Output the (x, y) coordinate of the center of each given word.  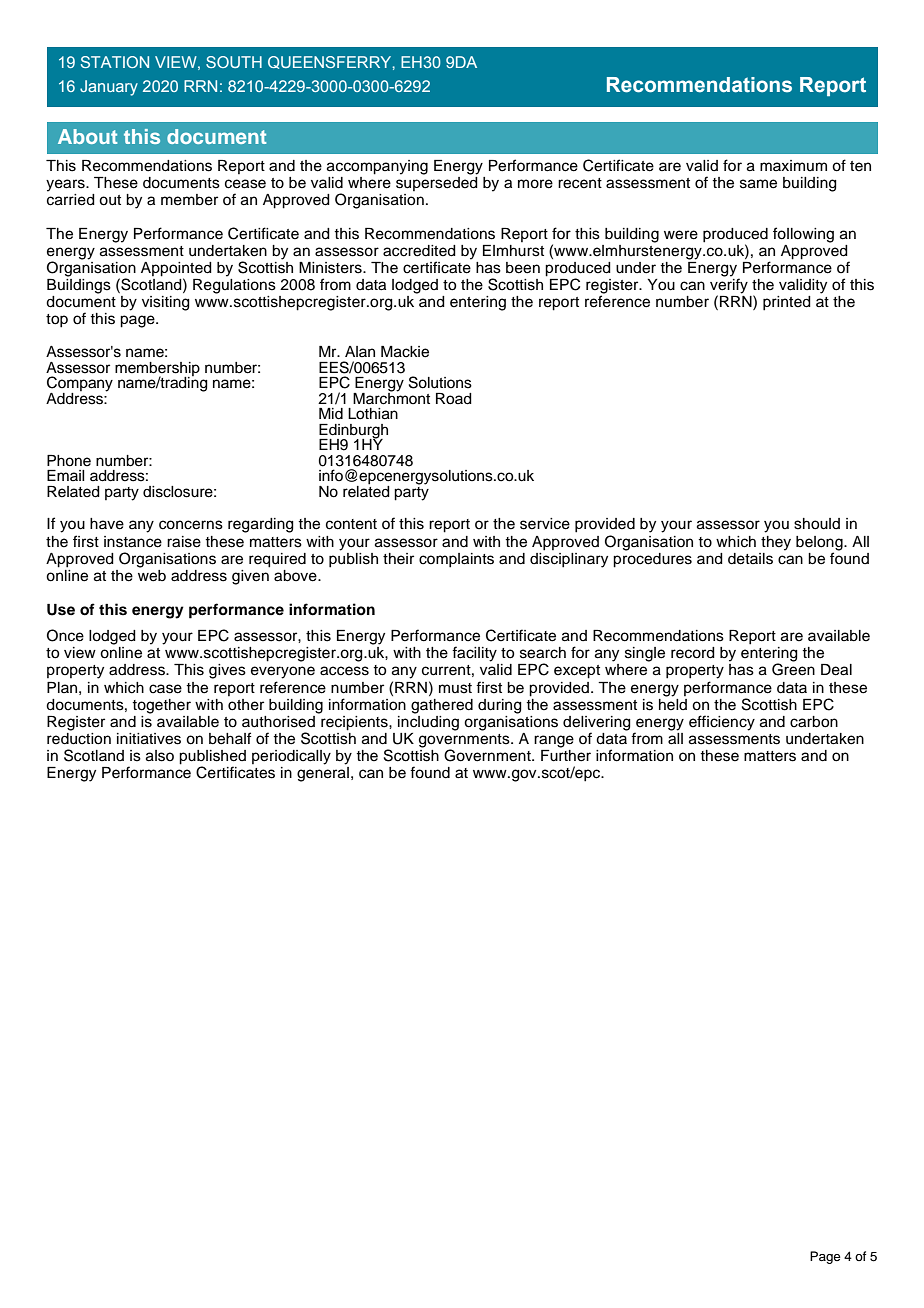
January (109, 88)
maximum (793, 165)
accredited (419, 251)
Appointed (176, 270)
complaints (456, 560)
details (750, 559)
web (152, 574)
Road (454, 399)
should (817, 524)
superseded (437, 182)
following (803, 235)
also (160, 756)
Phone (69, 461)
